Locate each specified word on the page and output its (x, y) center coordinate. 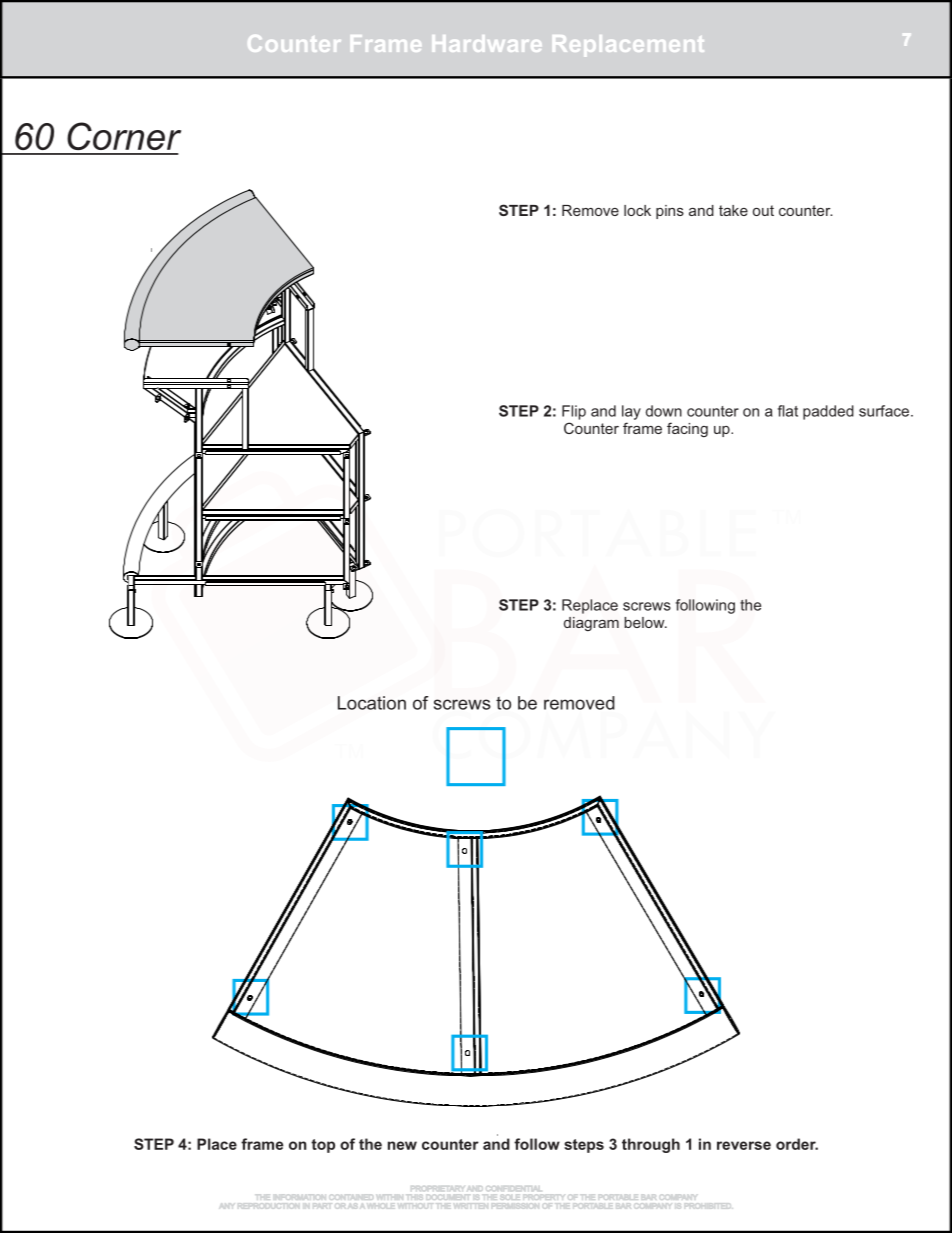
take (733, 210)
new (402, 1145)
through (651, 1145)
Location (372, 703)
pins (670, 212)
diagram (591, 624)
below (645, 622)
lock (637, 210)
